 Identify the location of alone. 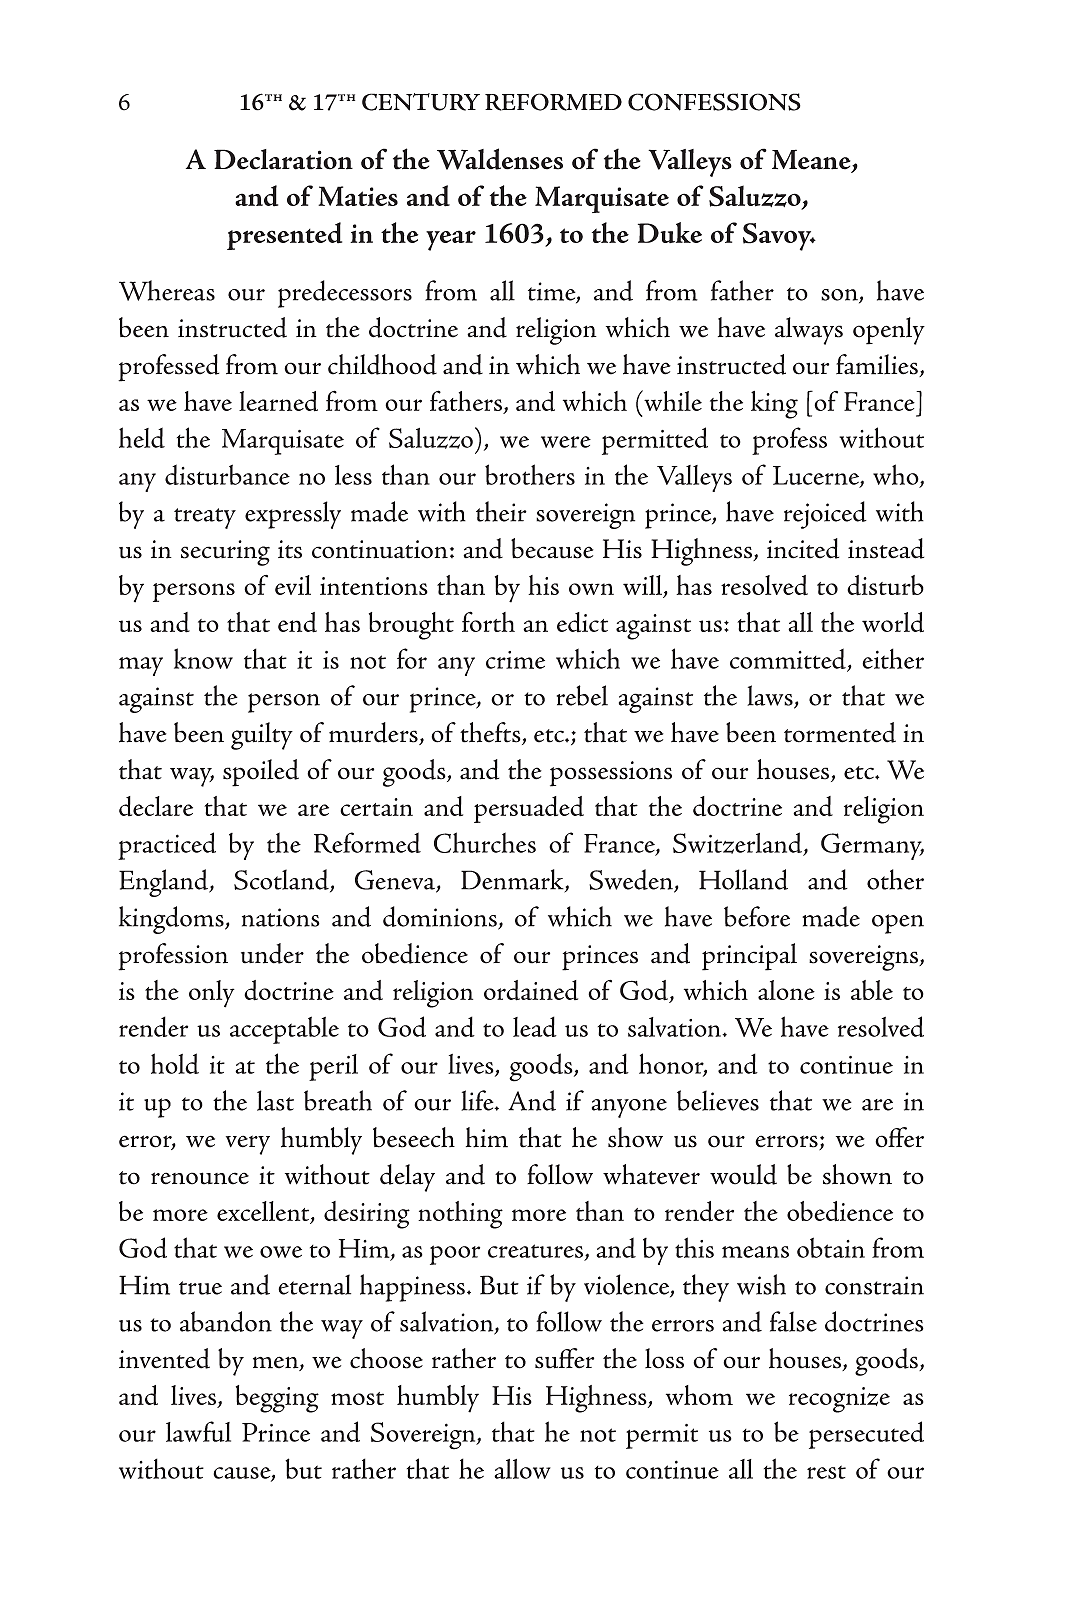
(786, 990).
